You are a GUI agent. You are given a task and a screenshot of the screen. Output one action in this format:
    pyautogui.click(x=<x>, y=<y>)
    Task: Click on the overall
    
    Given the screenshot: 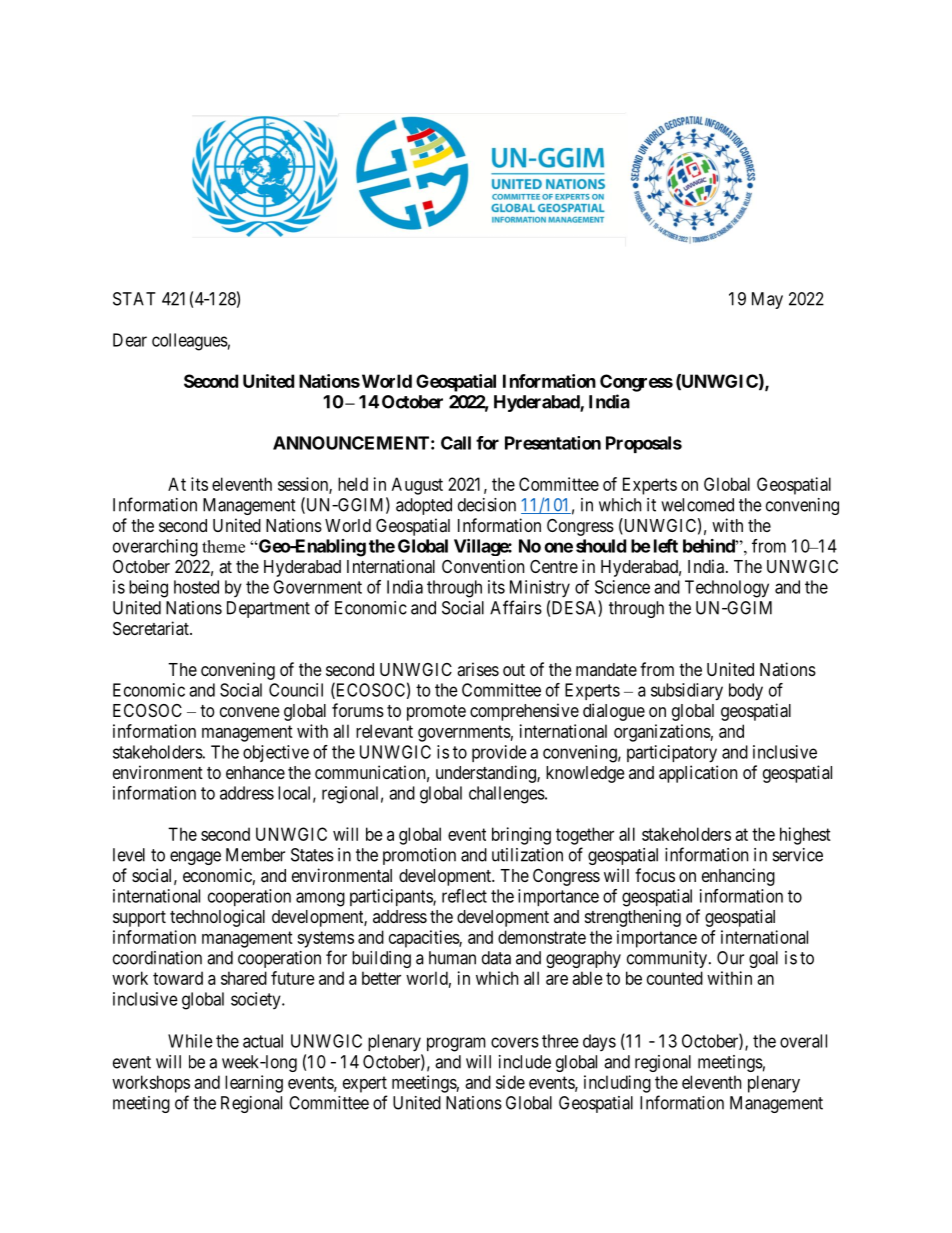 What is the action you would take?
    pyautogui.click(x=803, y=1041)
